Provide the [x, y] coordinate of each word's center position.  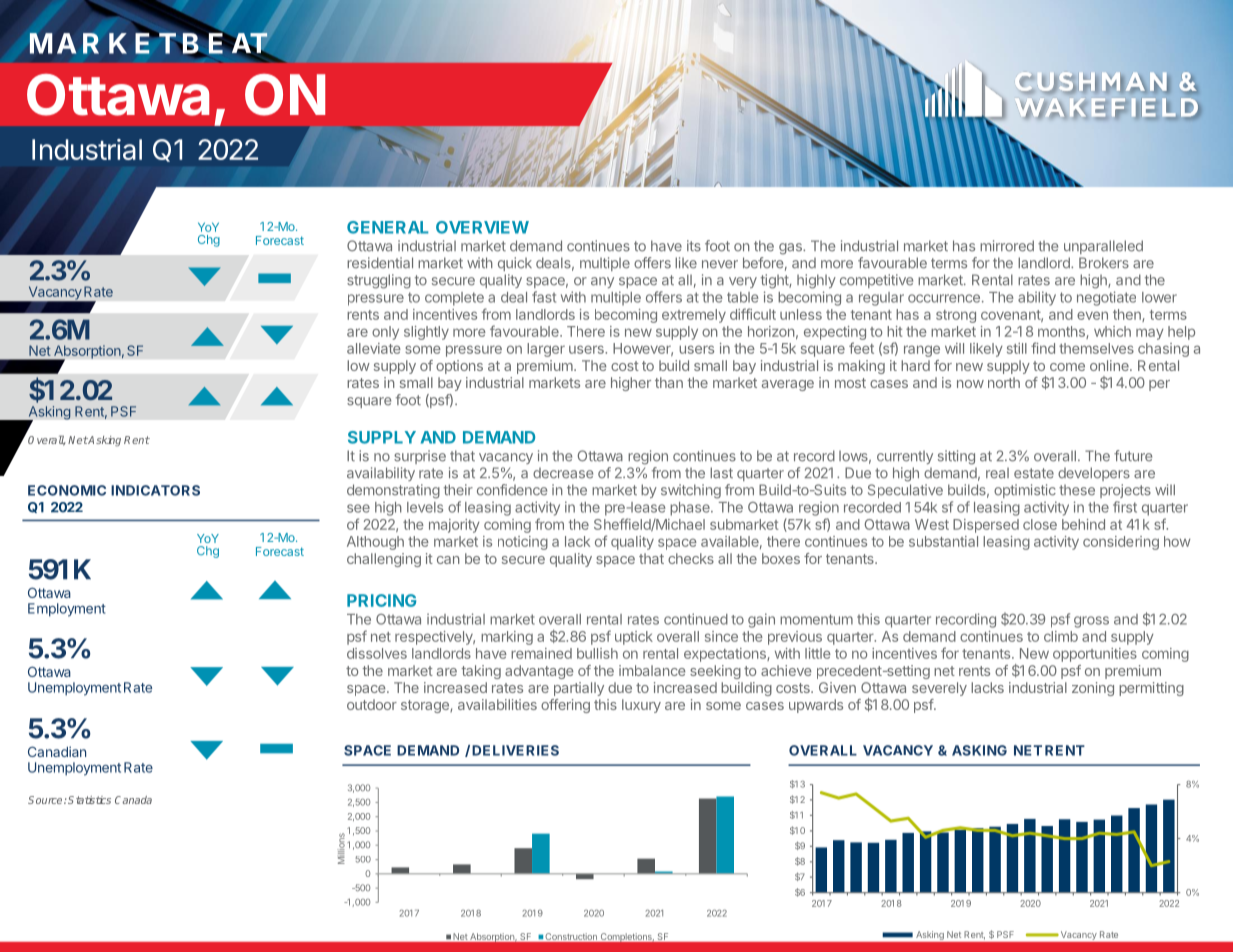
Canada [133, 800]
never [720, 264]
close [1040, 524]
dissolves [377, 653]
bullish [597, 653]
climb [1061, 636]
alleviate [374, 348]
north [1004, 382]
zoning [1093, 689]
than [669, 382]
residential [380, 263]
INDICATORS [155, 490]
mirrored [1007, 246]
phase [691, 509]
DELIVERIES [515, 750]
